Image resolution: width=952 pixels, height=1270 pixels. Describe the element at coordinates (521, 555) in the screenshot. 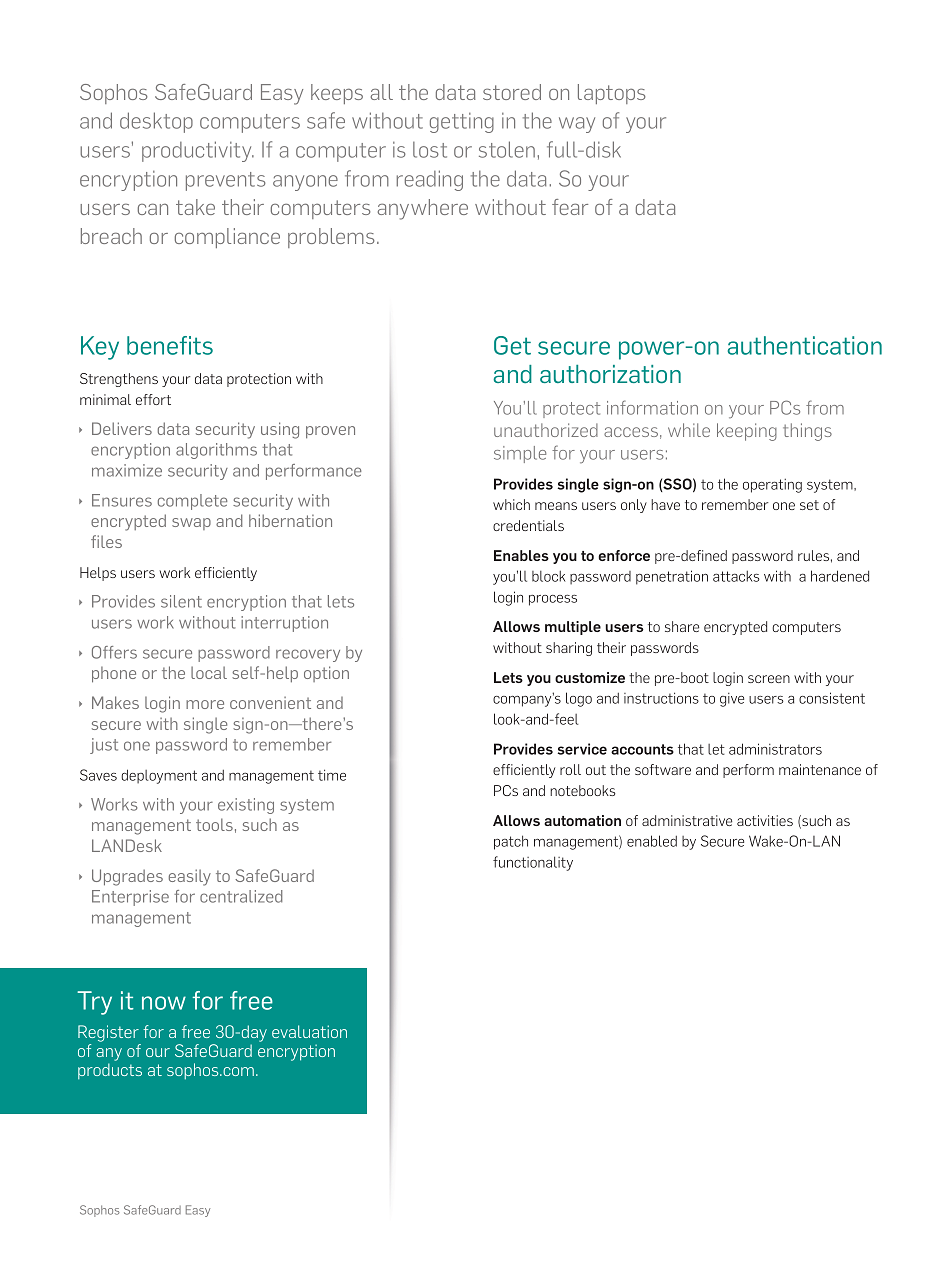

I see `Enables` at that location.
